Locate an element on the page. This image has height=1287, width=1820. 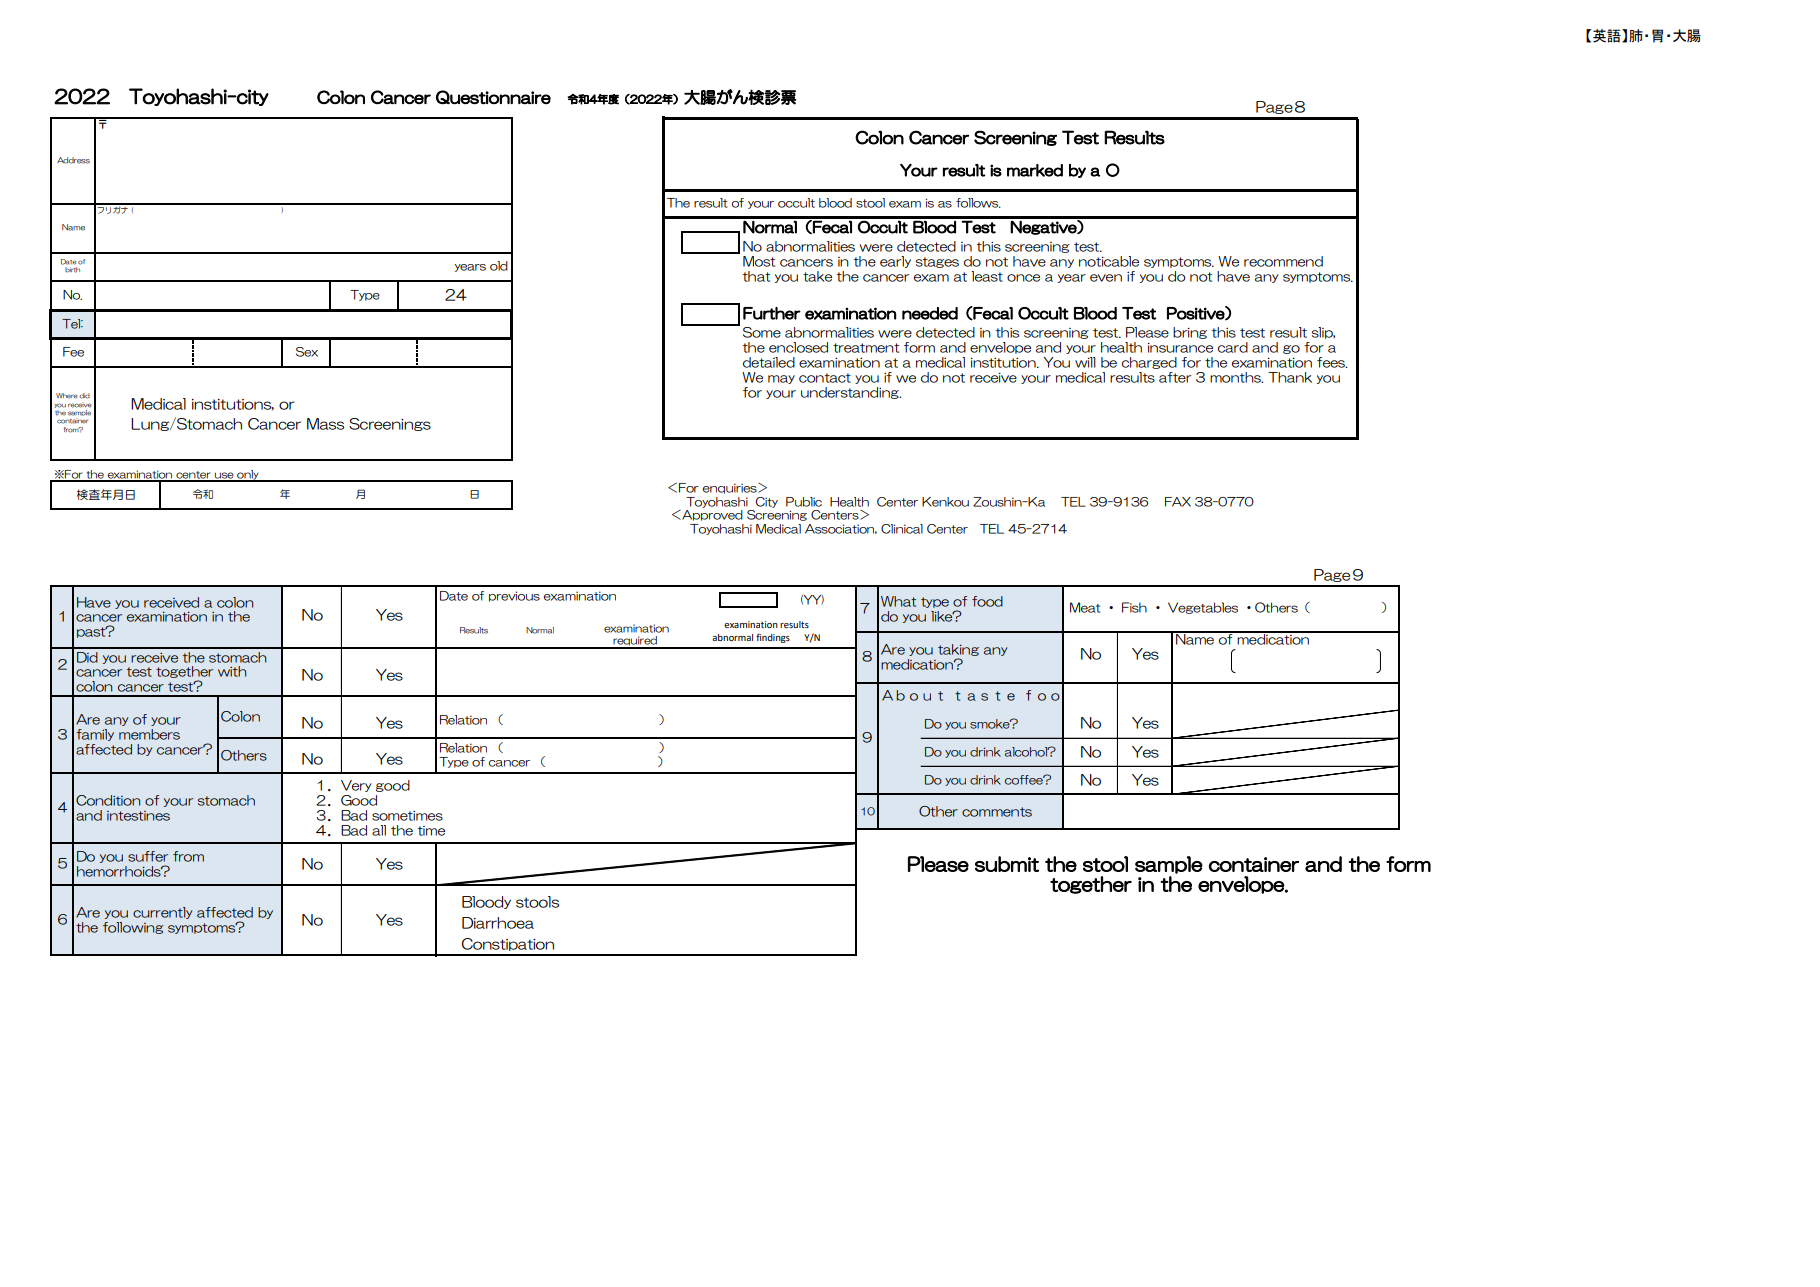
Questionnaire is located at coordinates (493, 97).
